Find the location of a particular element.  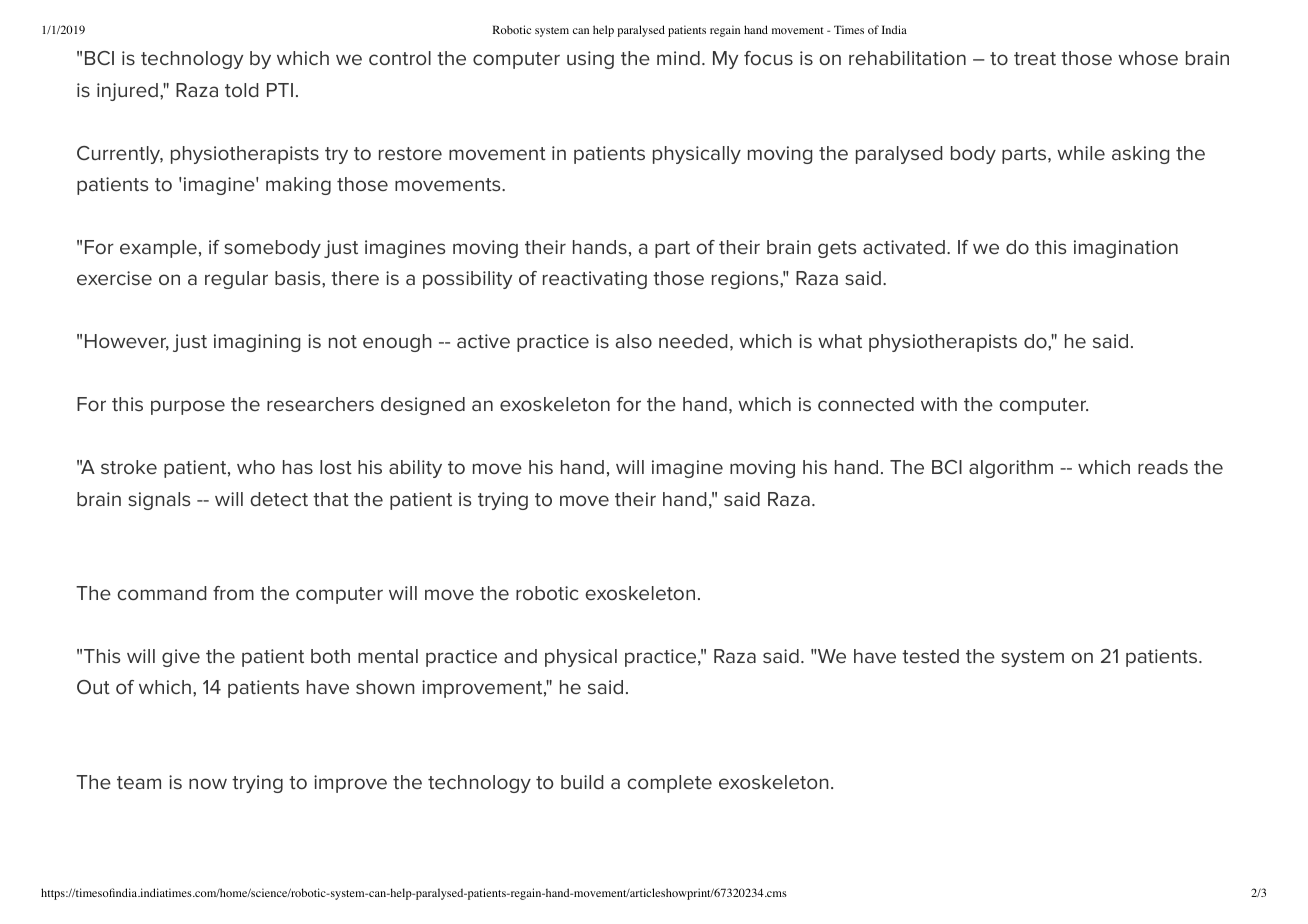

using is located at coordinates (590, 60).
